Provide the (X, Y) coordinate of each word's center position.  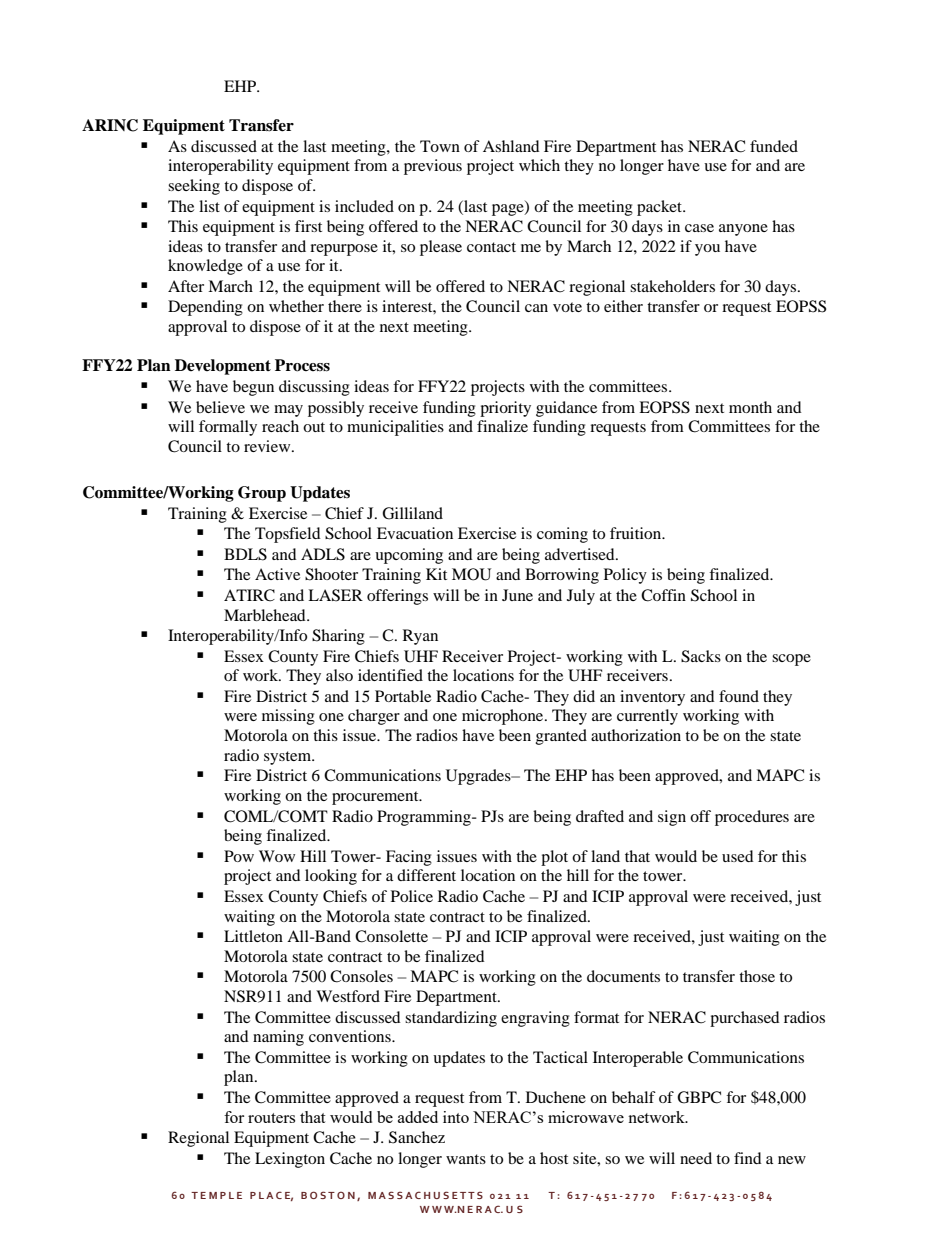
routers (271, 1118)
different (426, 875)
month (750, 407)
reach (280, 426)
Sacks (701, 656)
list (209, 206)
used (738, 856)
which (539, 165)
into (456, 1117)
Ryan (420, 637)
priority (505, 409)
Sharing (338, 637)
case (699, 228)
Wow (277, 856)
